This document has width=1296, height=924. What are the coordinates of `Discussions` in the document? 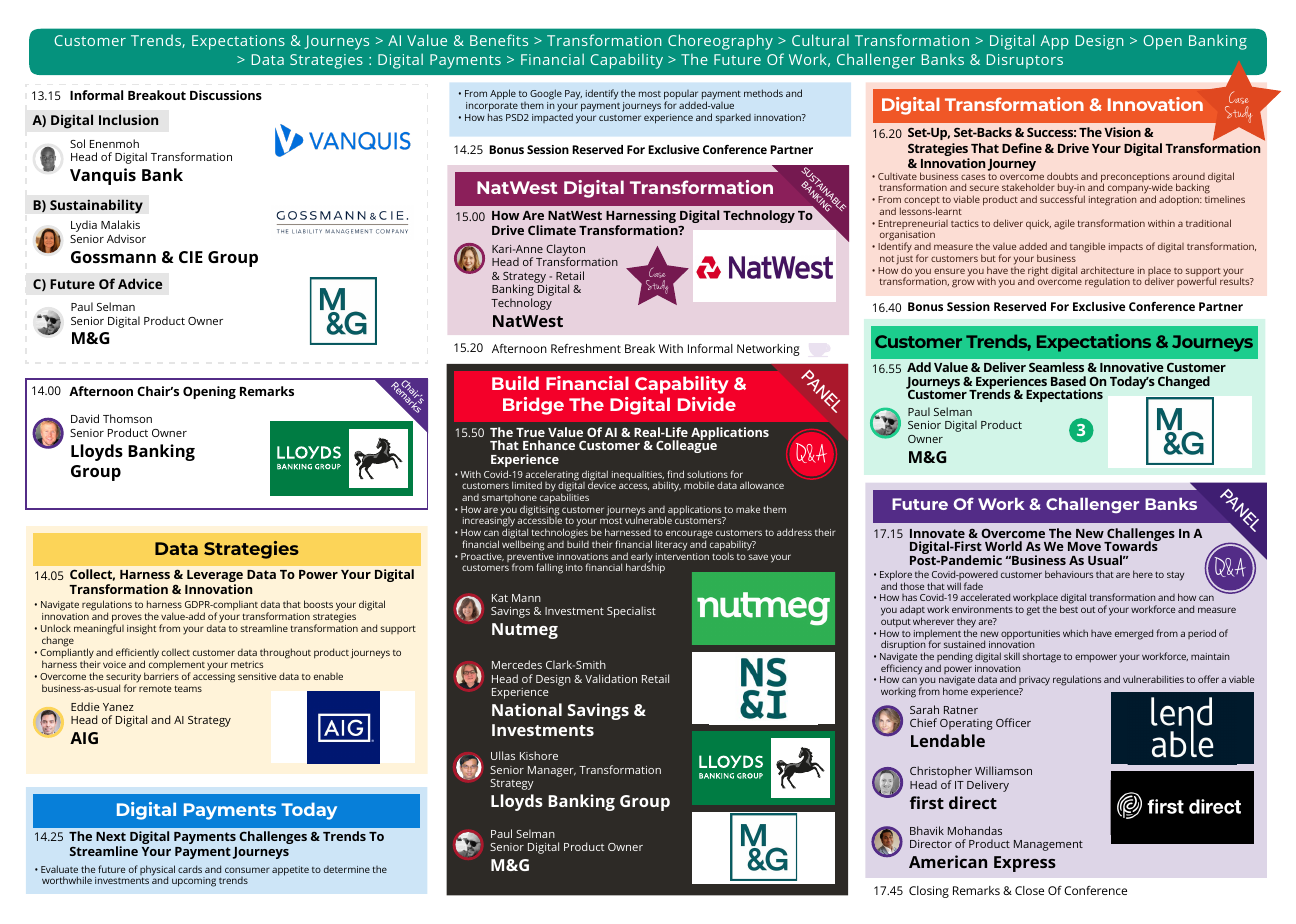 It's located at (226, 95).
